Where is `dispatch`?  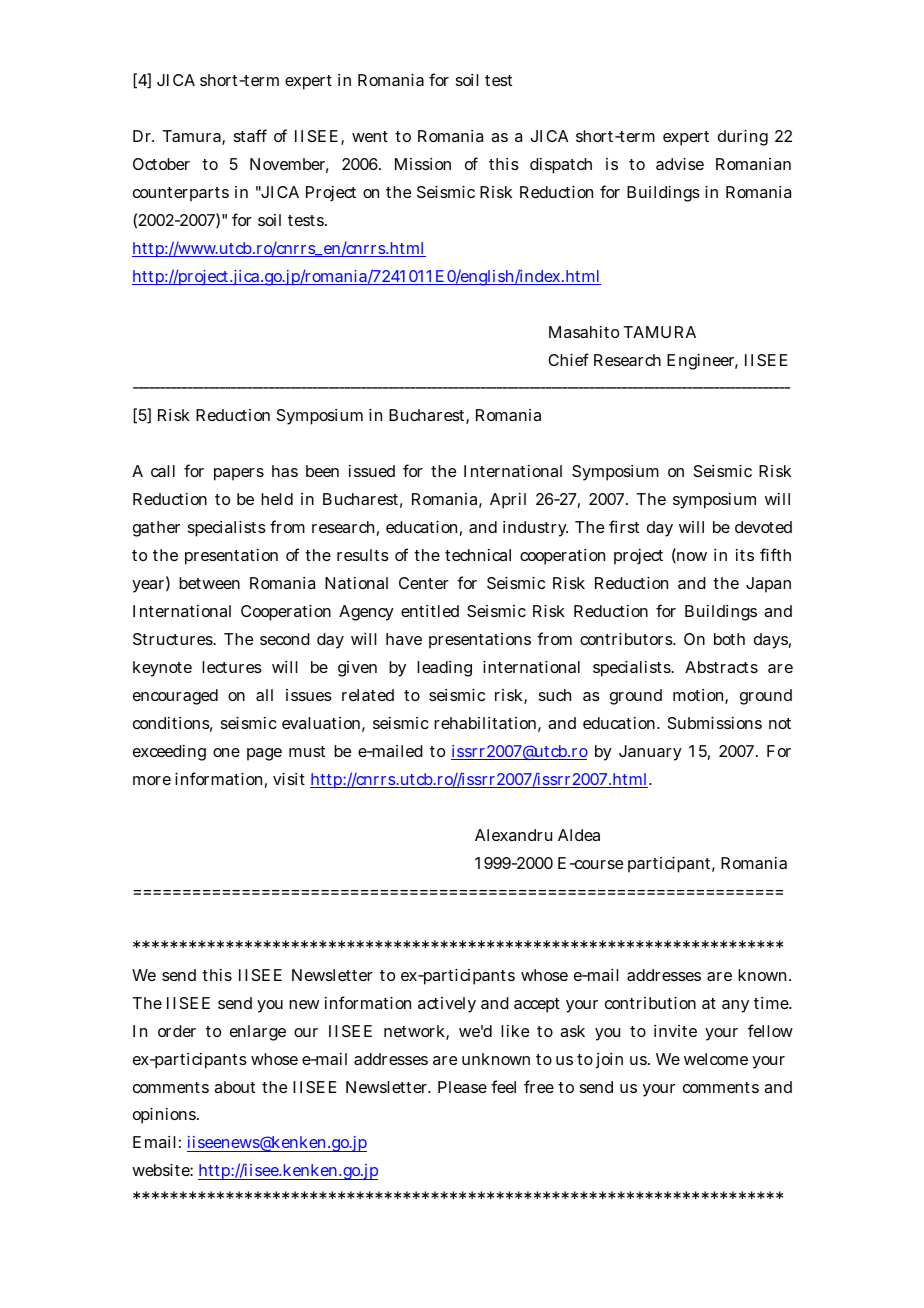 dispatch is located at coordinates (561, 166).
